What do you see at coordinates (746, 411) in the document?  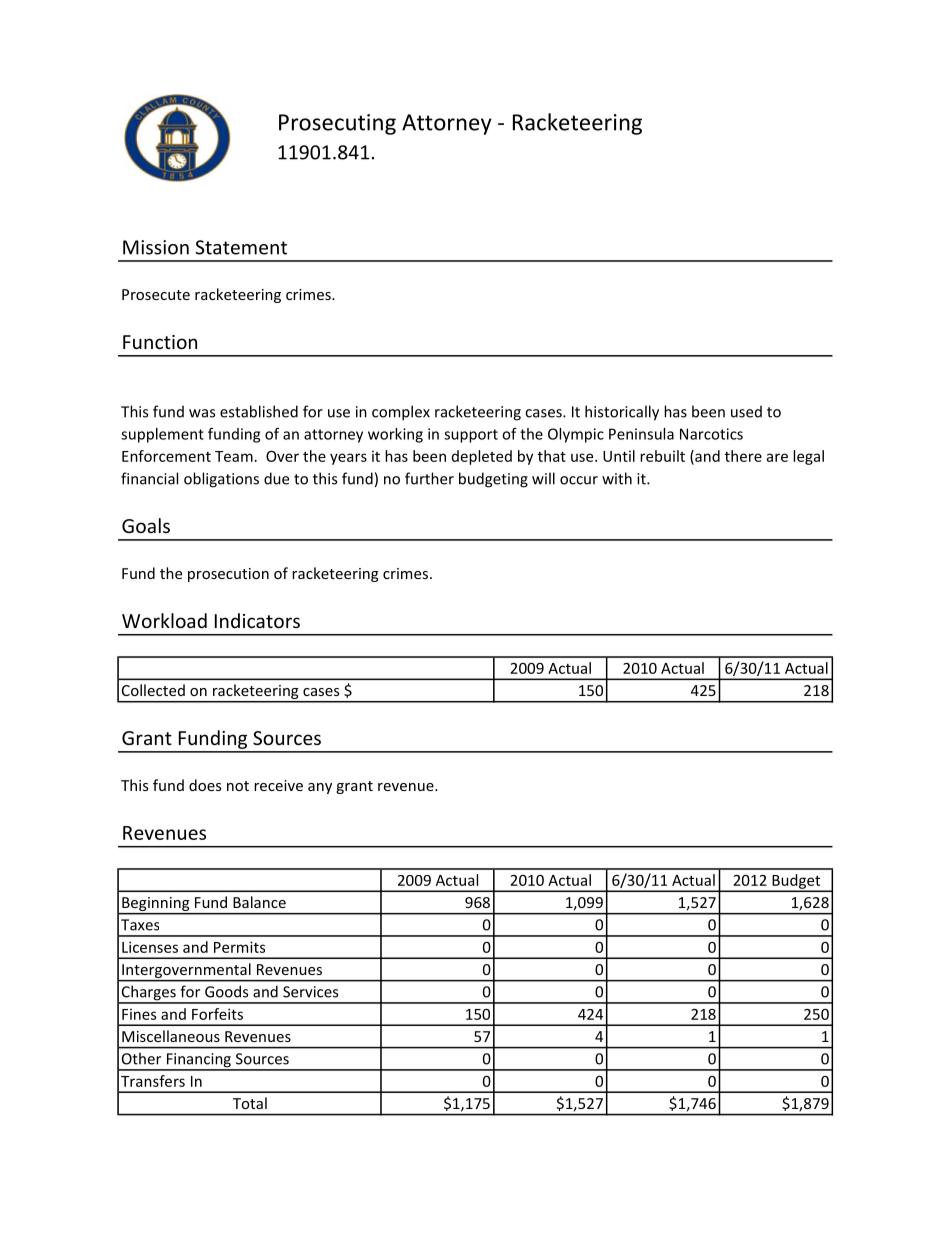 I see `used` at bounding box center [746, 411].
